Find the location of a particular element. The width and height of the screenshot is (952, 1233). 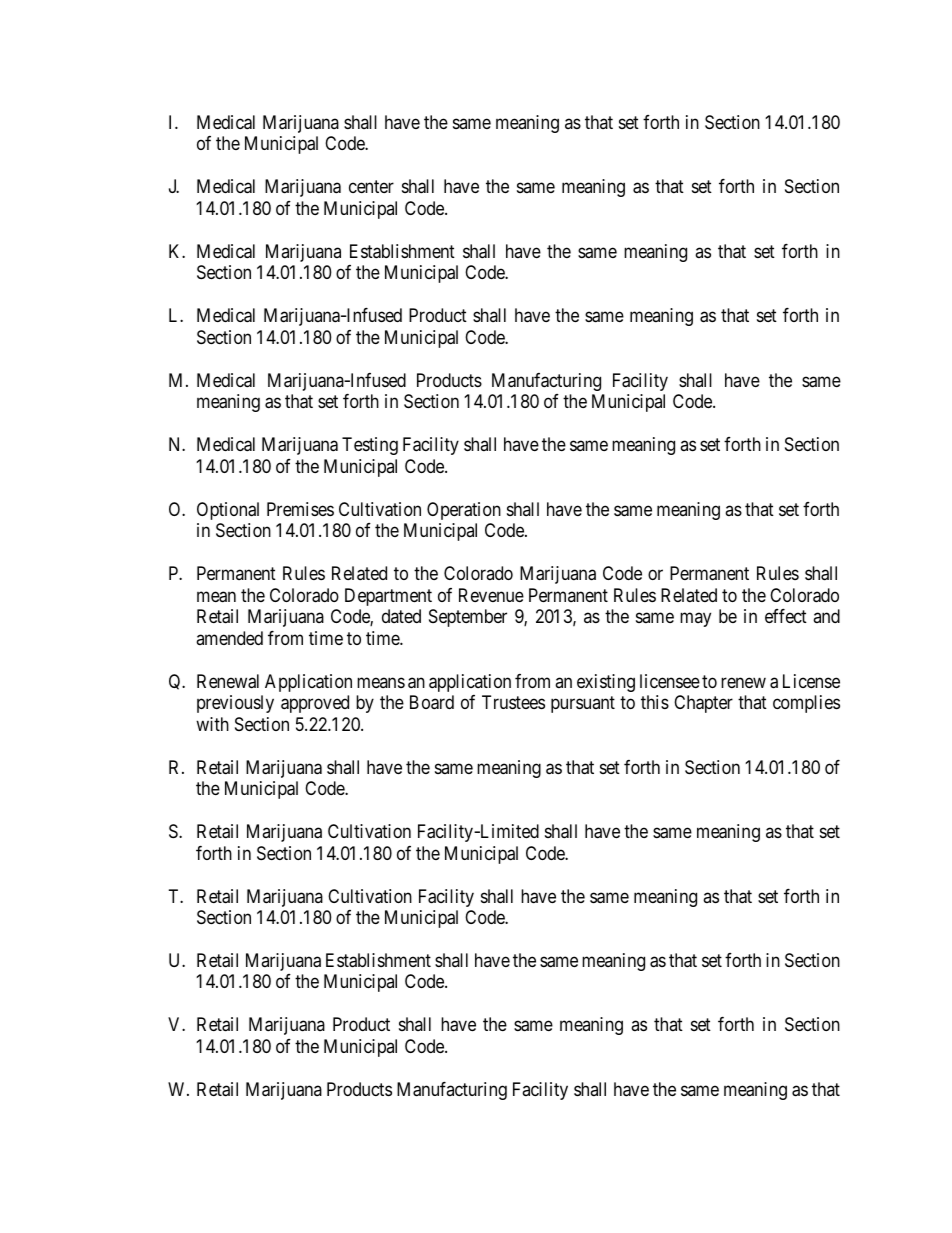

Revenue is located at coordinates (491, 595).
